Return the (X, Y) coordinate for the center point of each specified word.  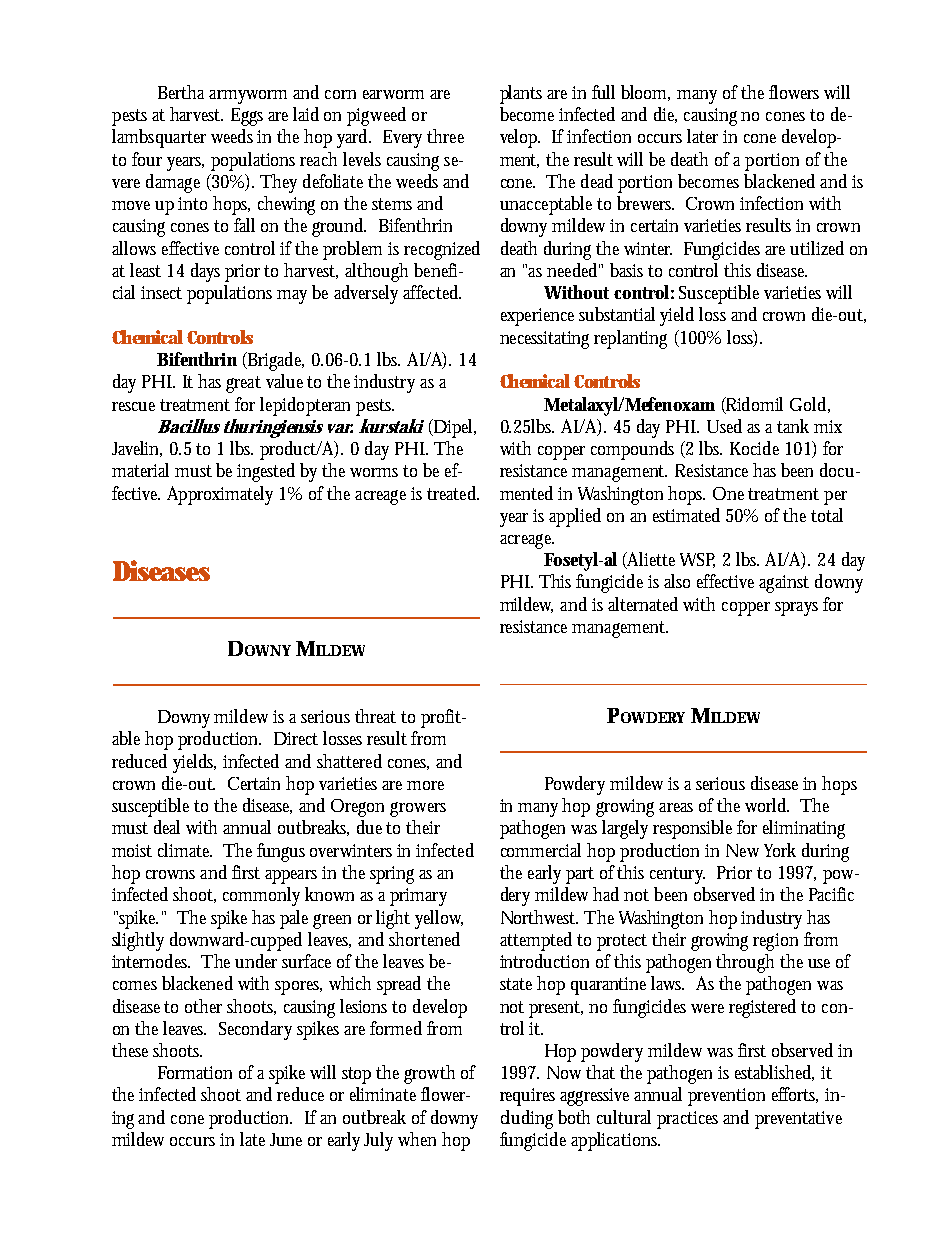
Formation (195, 1072)
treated (453, 493)
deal (167, 827)
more (425, 785)
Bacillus (189, 426)
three (445, 136)
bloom (645, 93)
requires (527, 1097)
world (767, 805)
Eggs (247, 117)
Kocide (754, 448)
